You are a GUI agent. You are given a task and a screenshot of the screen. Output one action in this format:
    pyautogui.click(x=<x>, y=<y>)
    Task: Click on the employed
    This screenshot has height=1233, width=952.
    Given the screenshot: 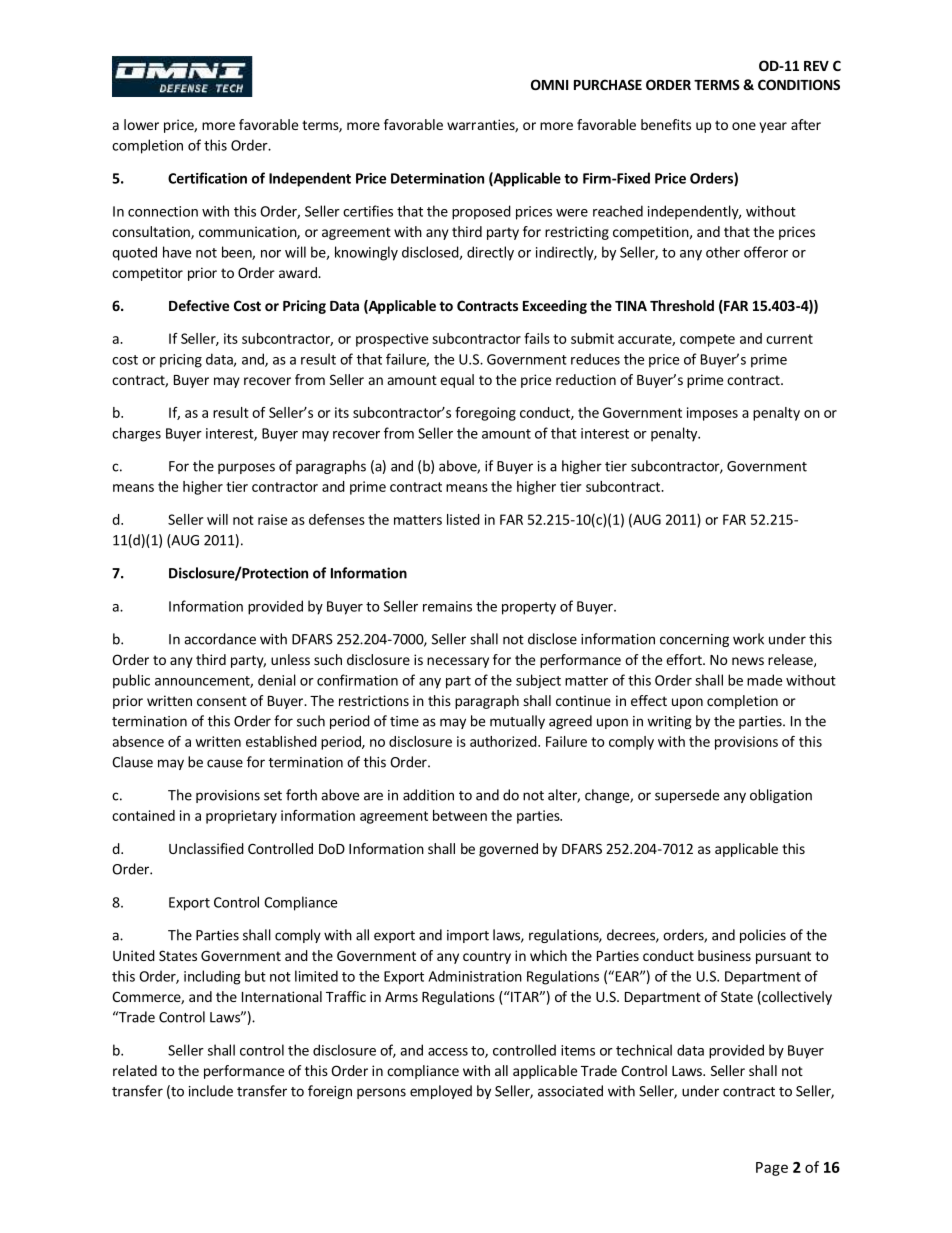 What is the action you would take?
    pyautogui.click(x=441, y=1092)
